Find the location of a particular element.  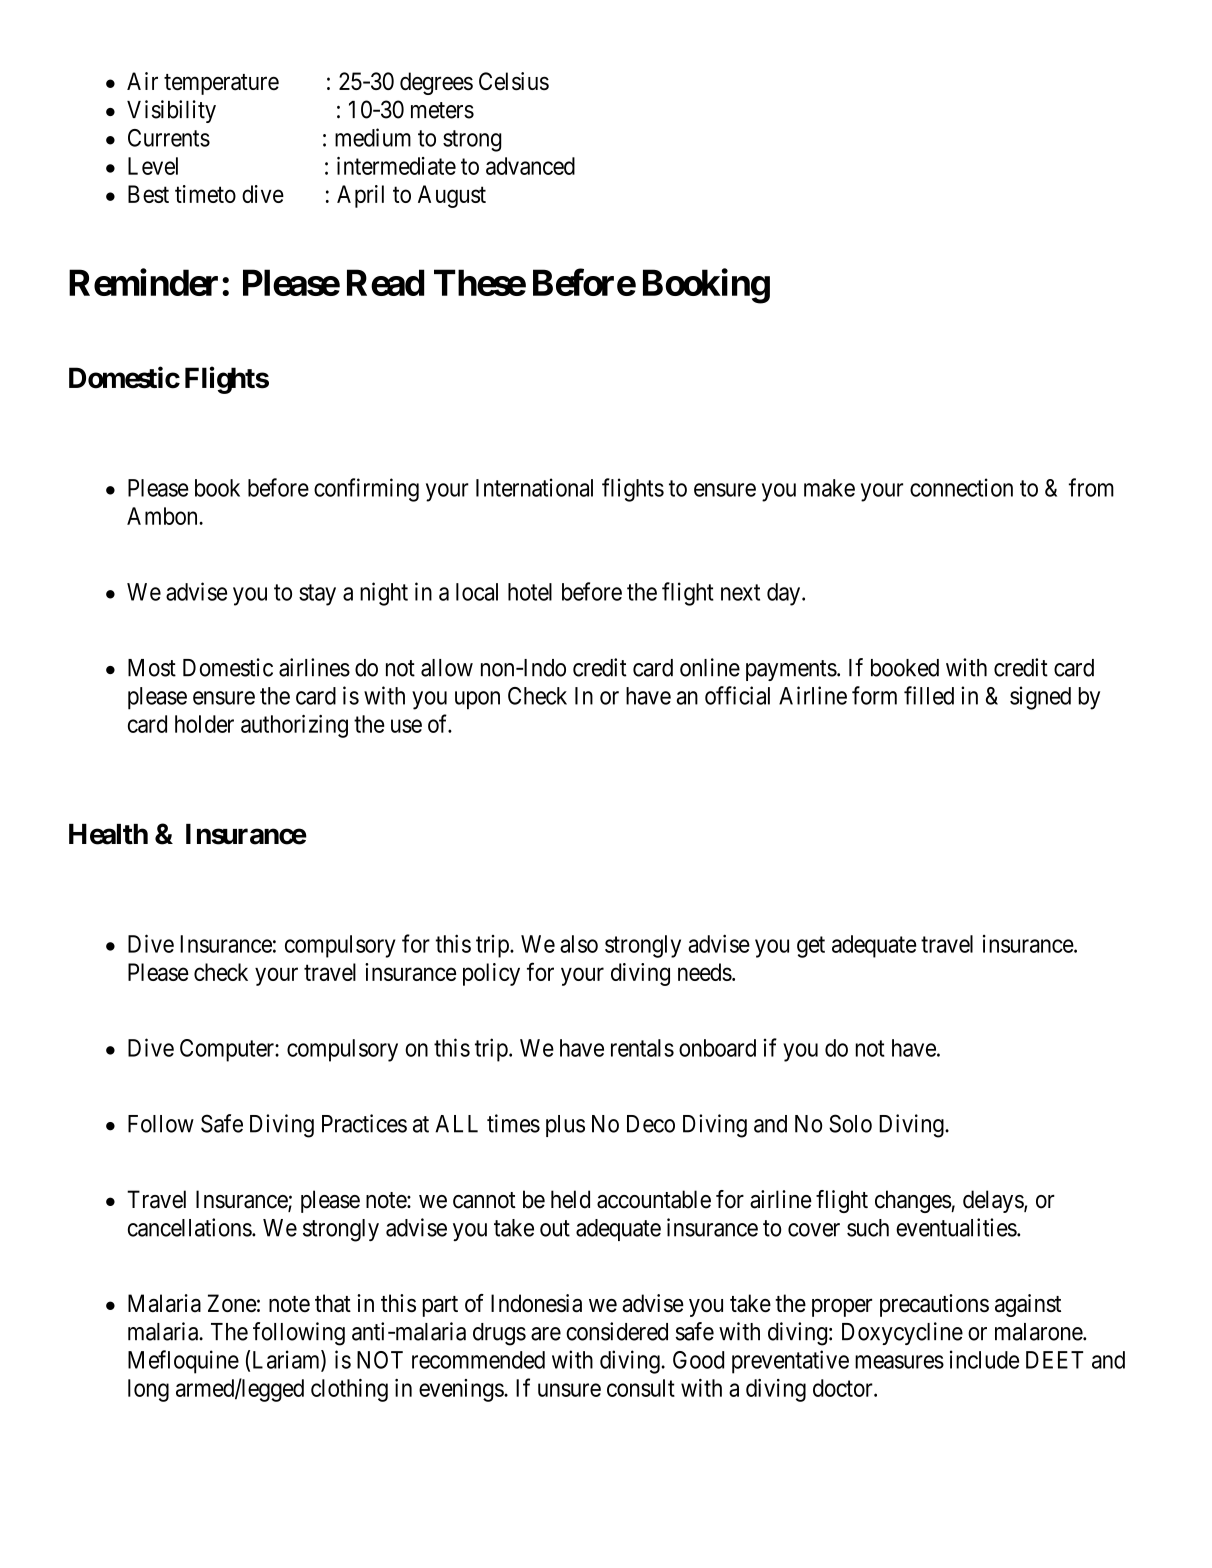

considered is located at coordinates (617, 1331).
